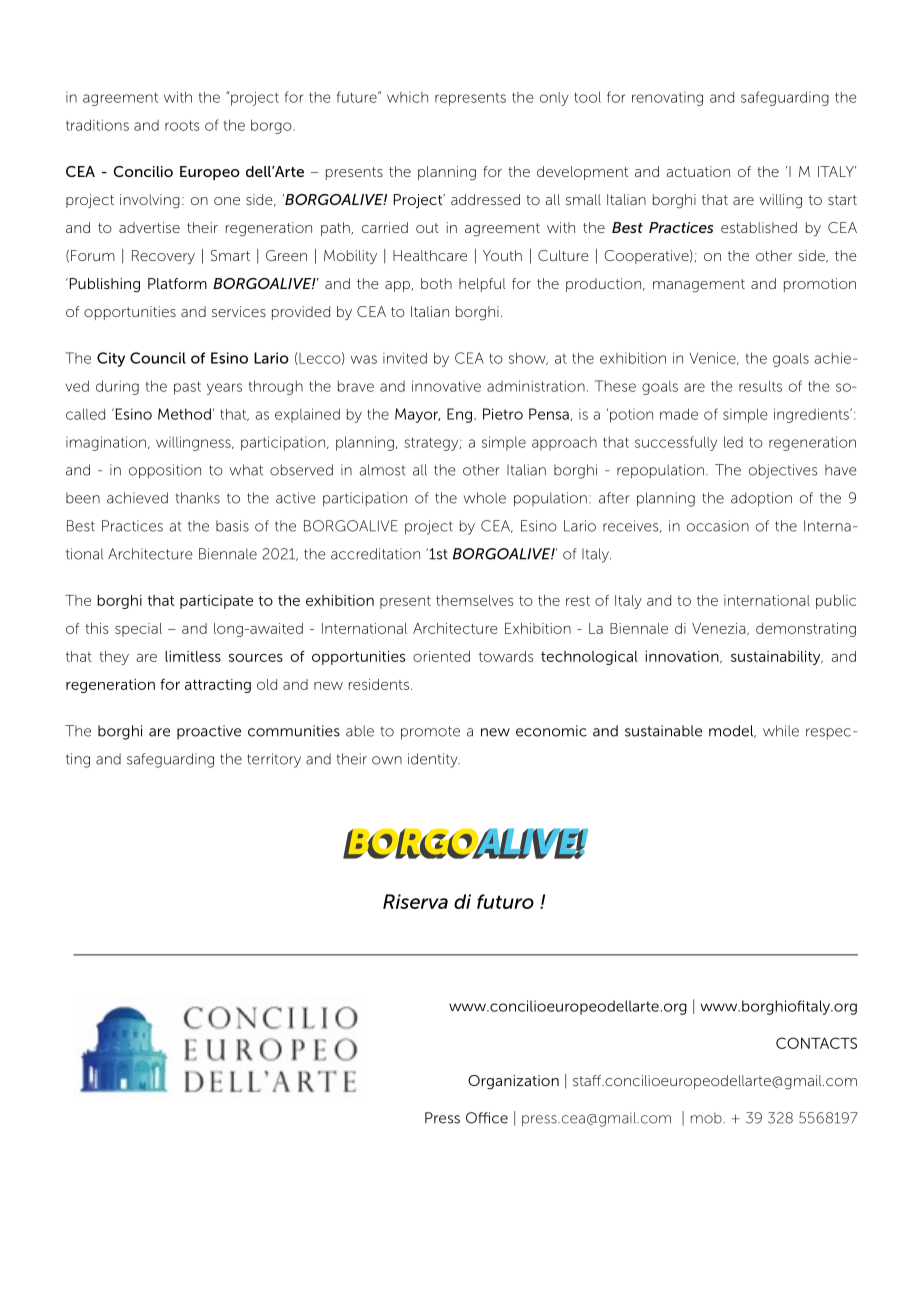 Image resolution: width=924 pixels, height=1308 pixels. Describe the element at coordinates (407, 97) in the image. I see `which` at that location.
